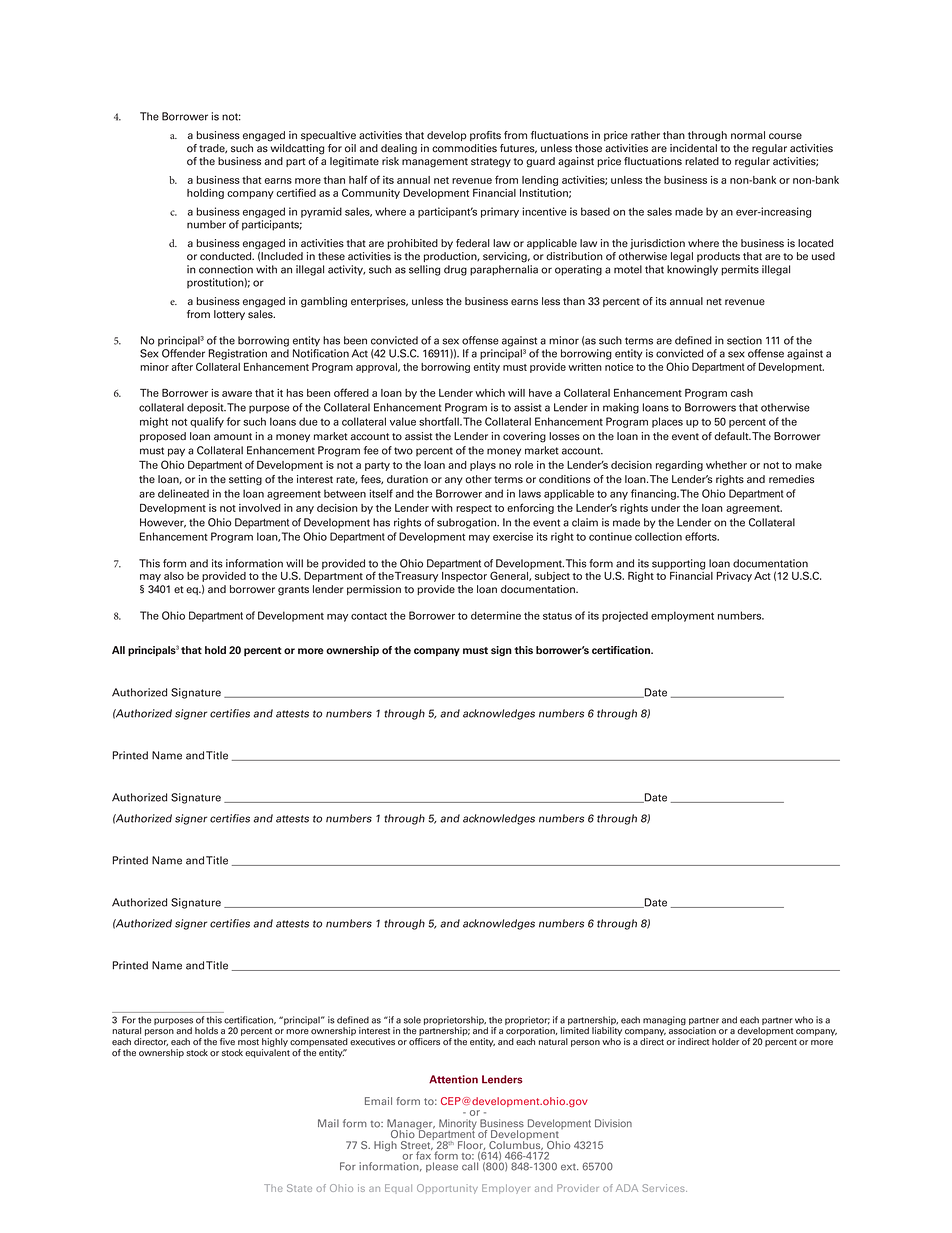 Image resolution: width=952 pixels, height=1233 pixels. Describe the element at coordinates (299, 1188) in the screenshot. I see `State` at that location.
